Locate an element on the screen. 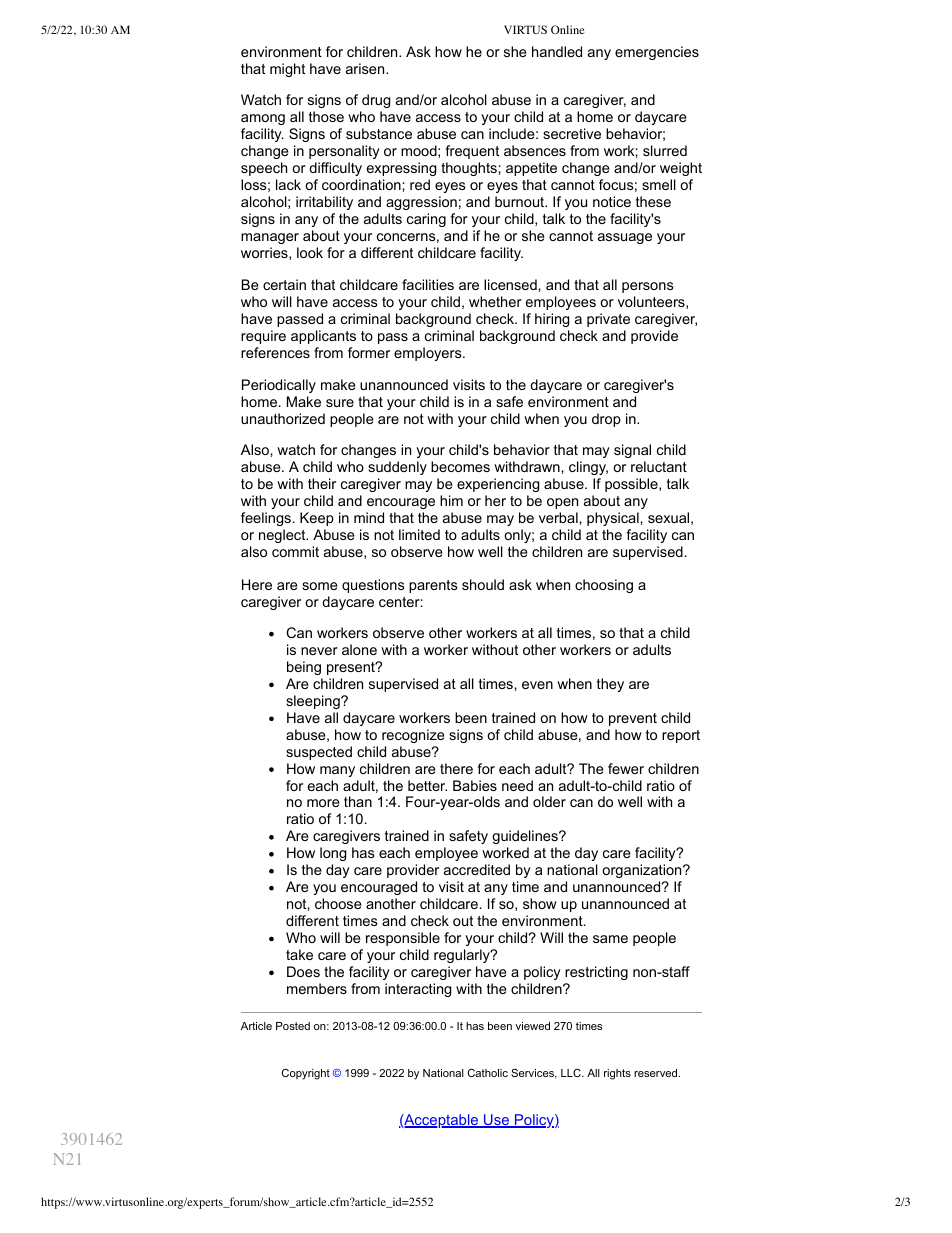 This screenshot has width=952, height=1233. emergencies is located at coordinates (657, 53).
